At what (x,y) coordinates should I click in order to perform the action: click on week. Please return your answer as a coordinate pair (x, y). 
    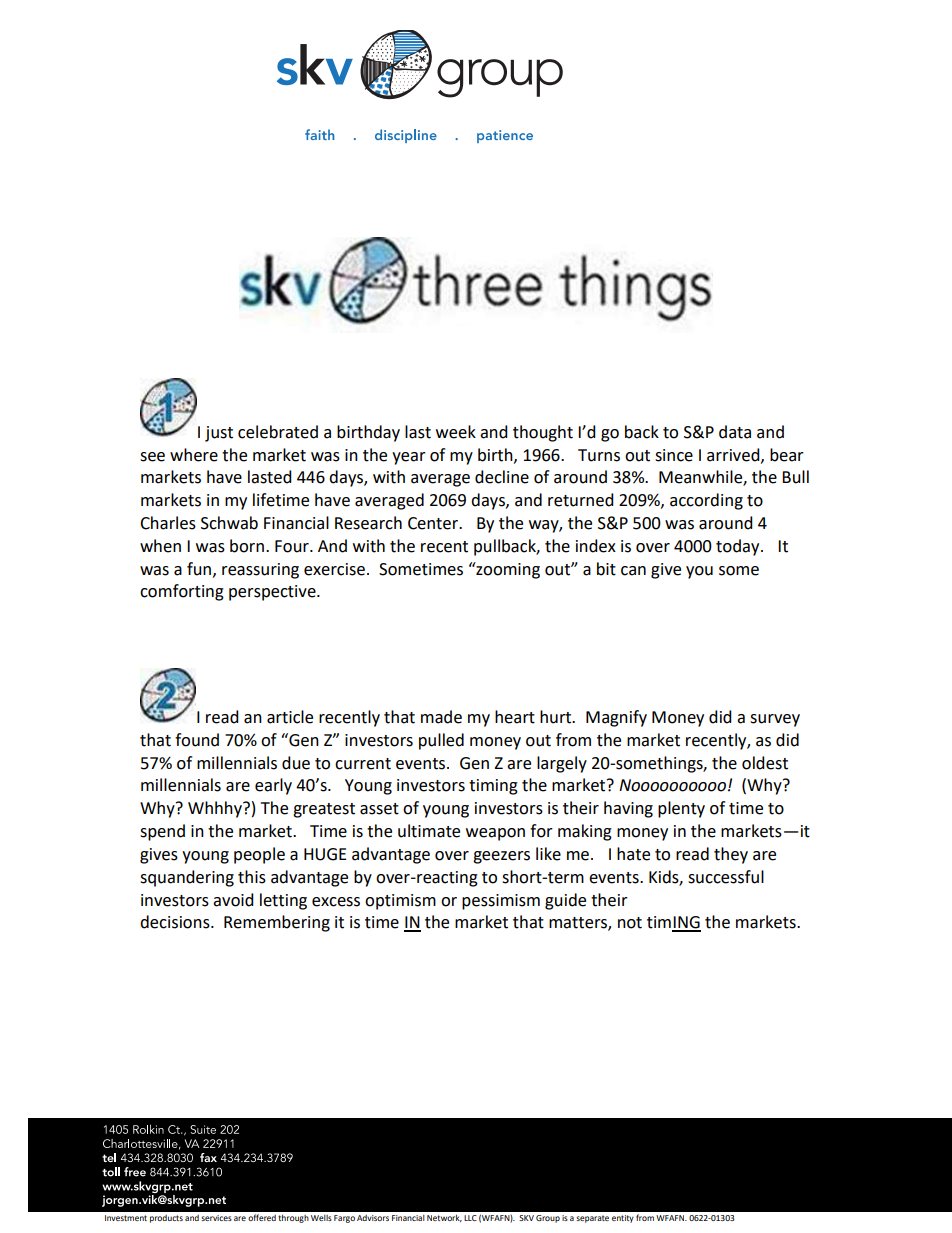
    Looking at the image, I should click on (456, 432).
